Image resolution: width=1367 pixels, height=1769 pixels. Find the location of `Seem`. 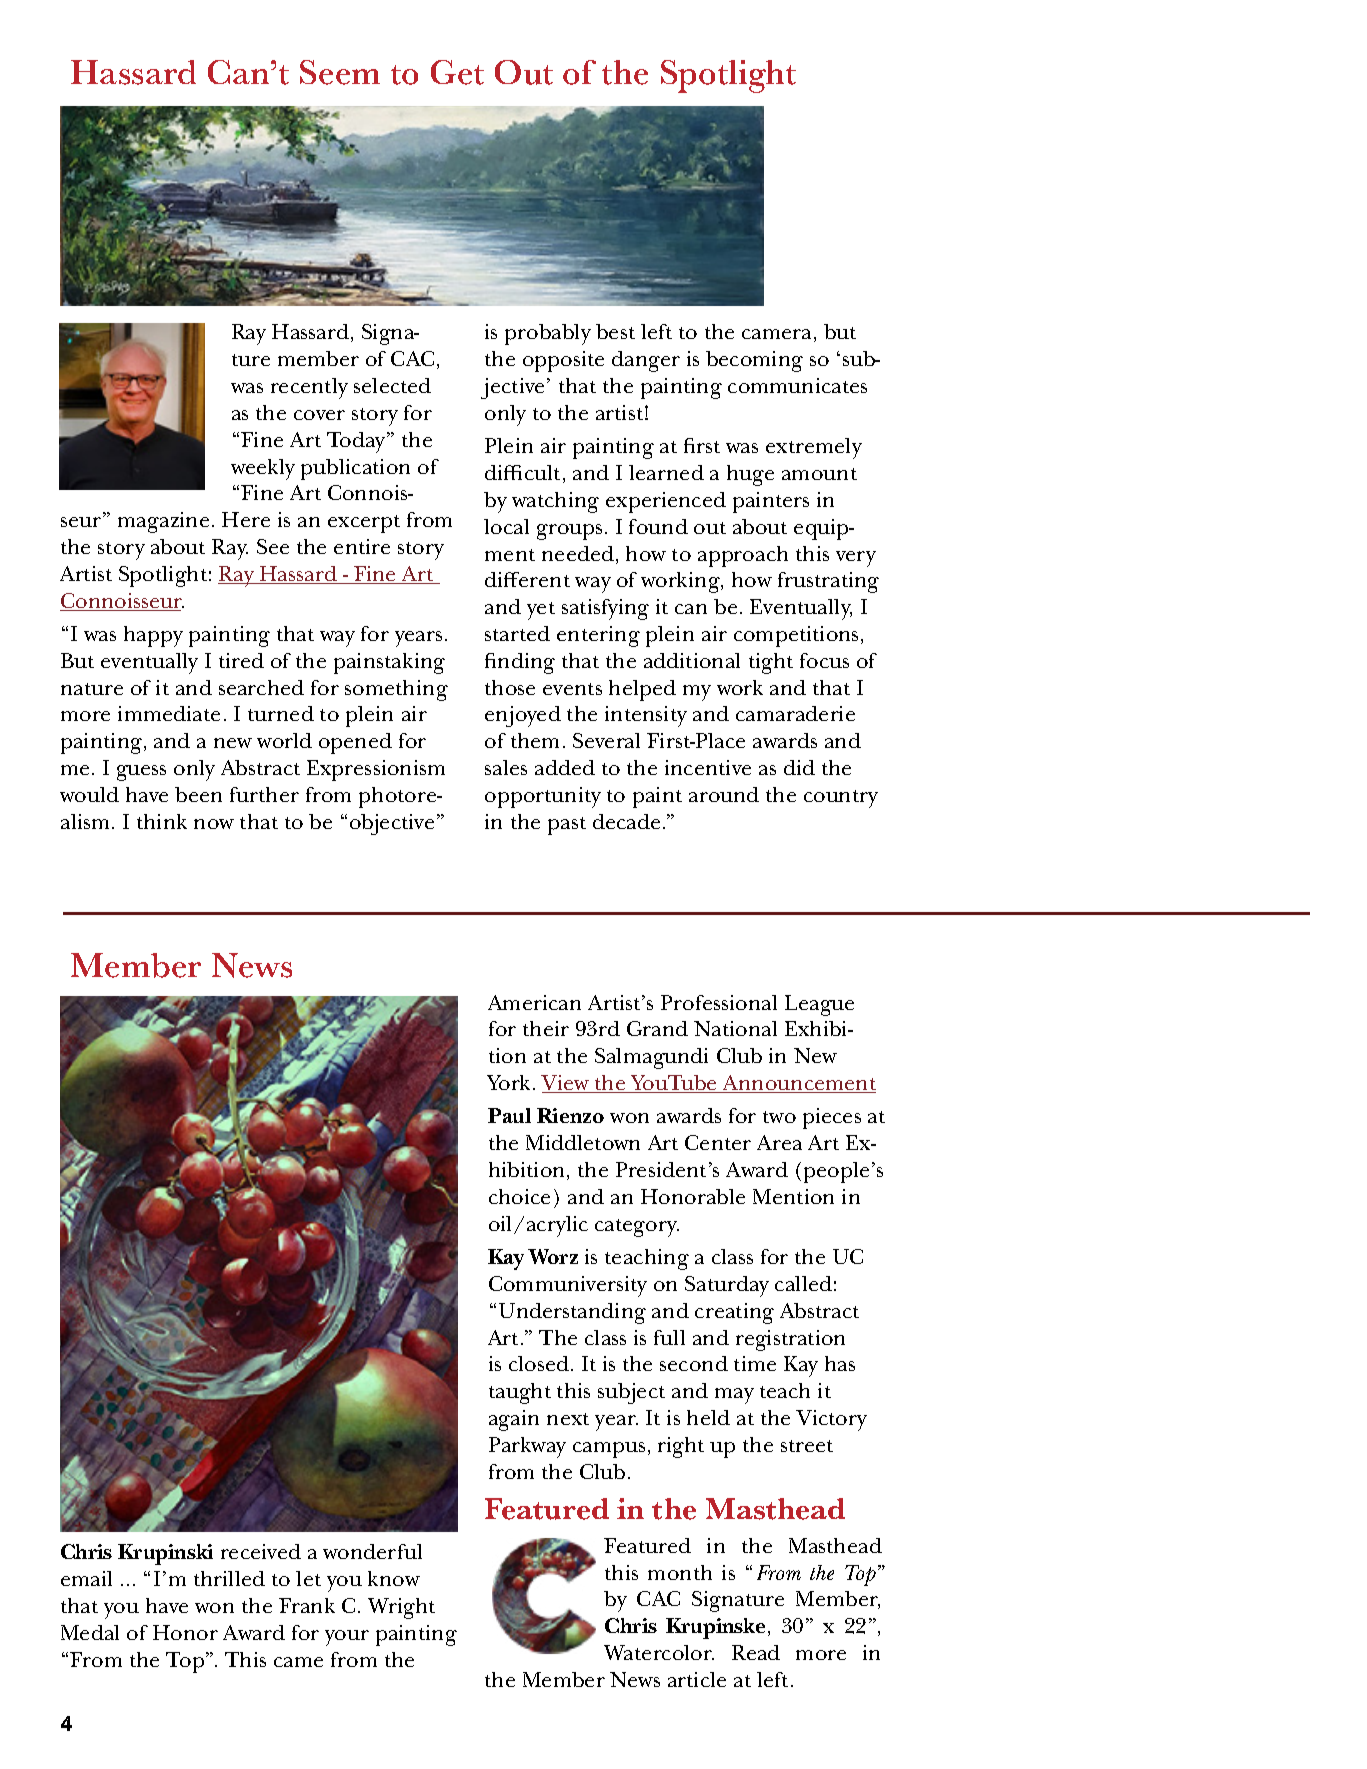

Seem is located at coordinates (340, 72).
